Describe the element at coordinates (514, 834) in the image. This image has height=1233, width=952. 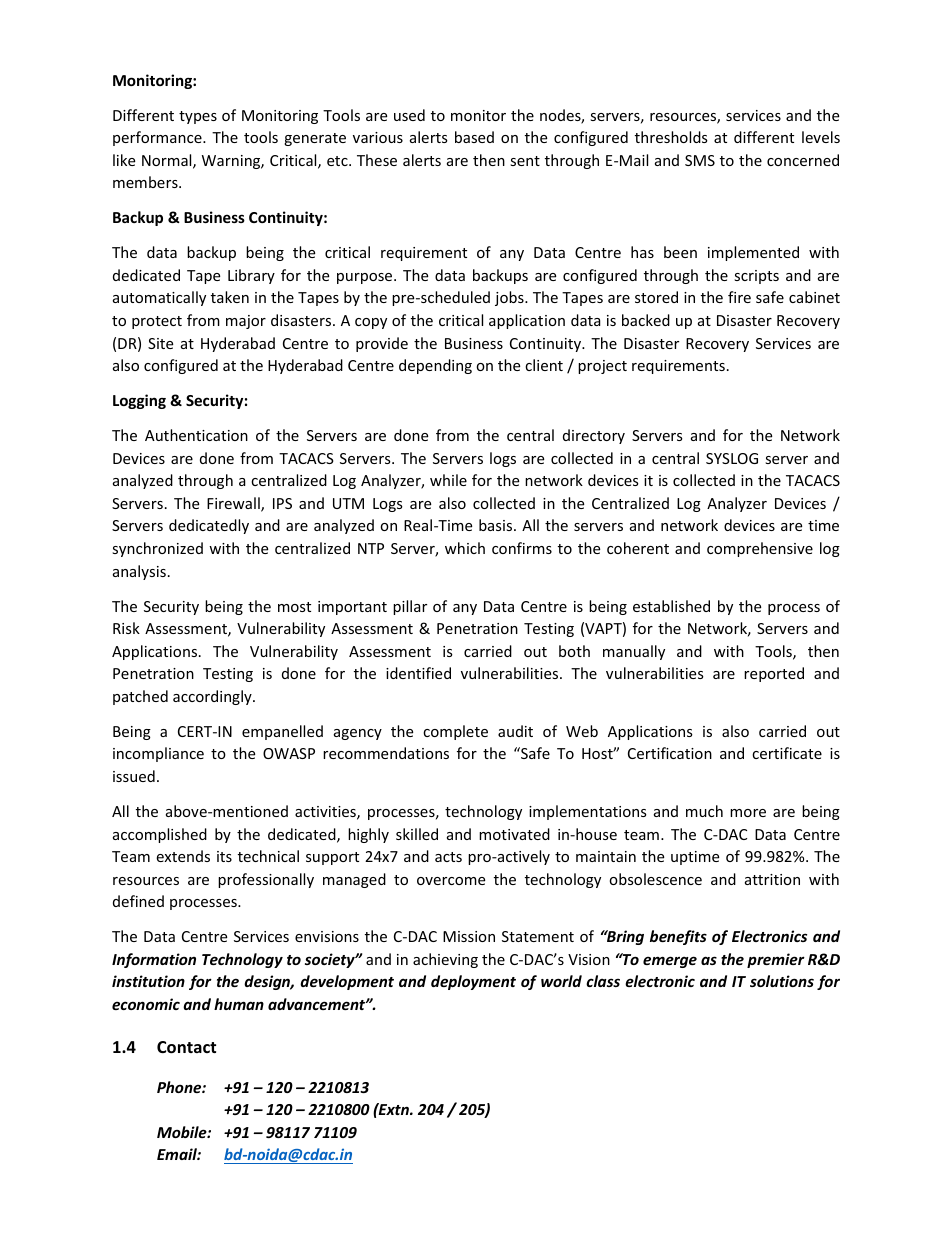
I see `motivated` at that location.
